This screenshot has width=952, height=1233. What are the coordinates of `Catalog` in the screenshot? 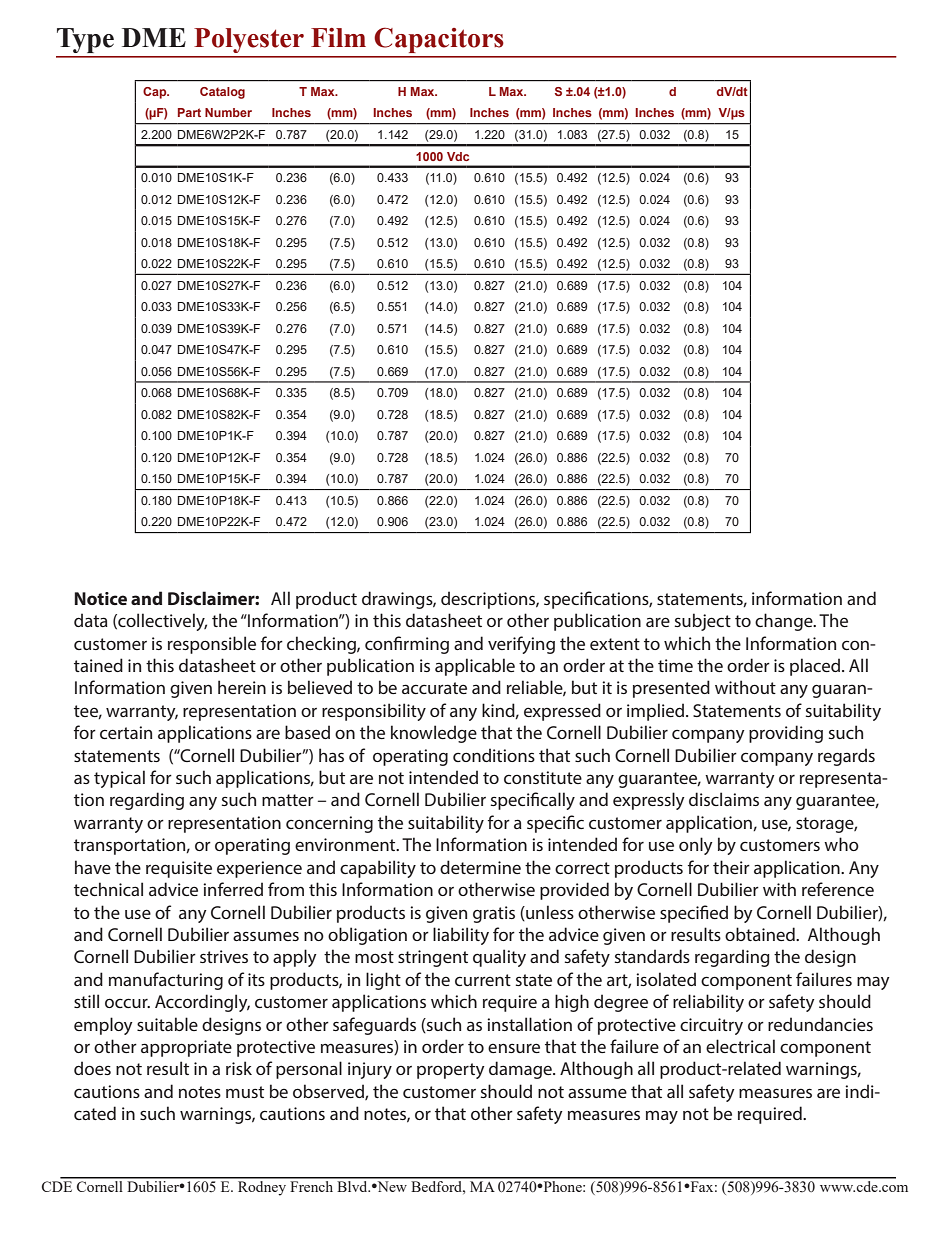 It's located at (222, 93).
